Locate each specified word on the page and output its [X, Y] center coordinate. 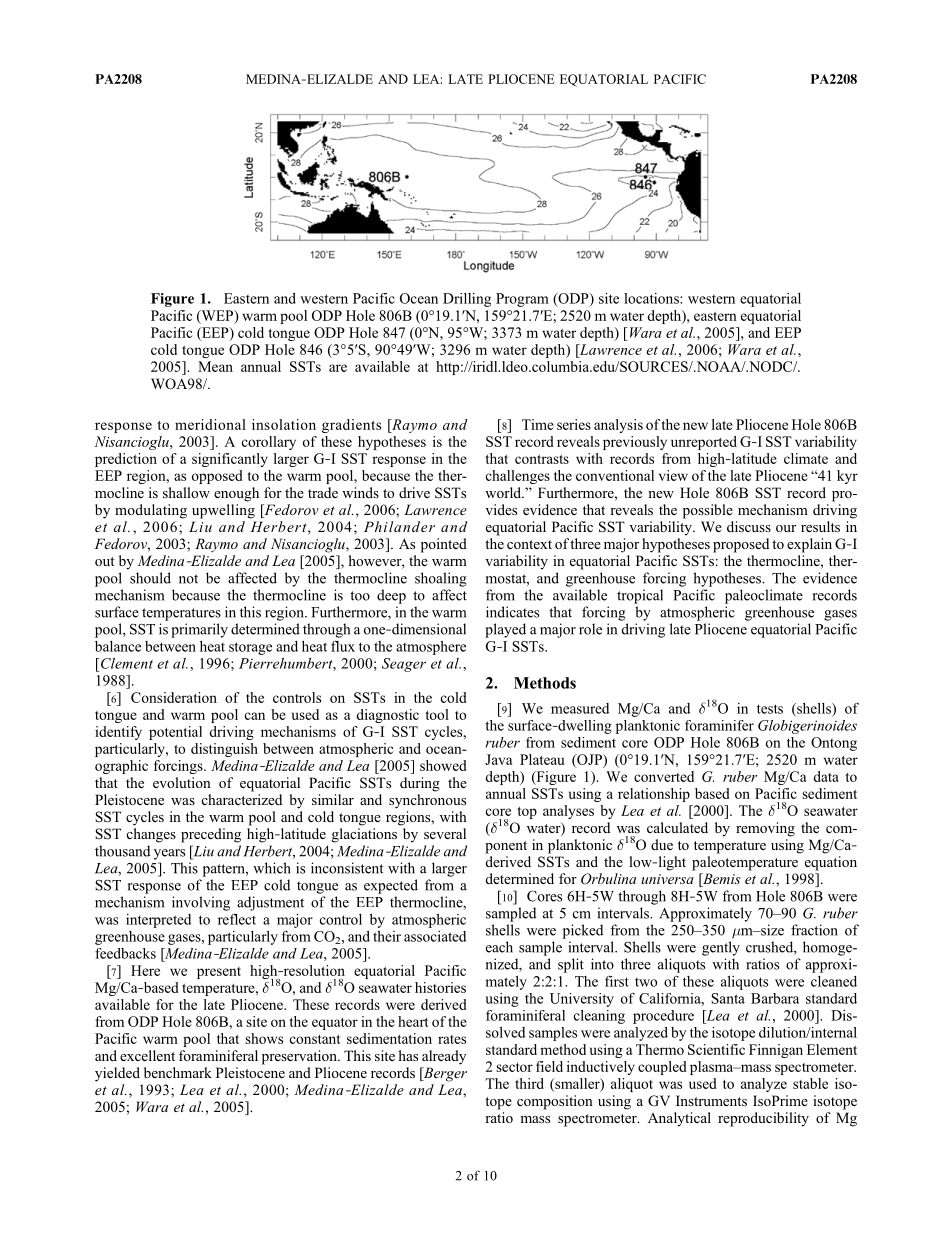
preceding [211, 835]
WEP [217, 316]
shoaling [441, 579]
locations [652, 298]
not [188, 579]
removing [765, 829]
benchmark [178, 1072]
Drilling [467, 300]
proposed [741, 545]
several [445, 833]
